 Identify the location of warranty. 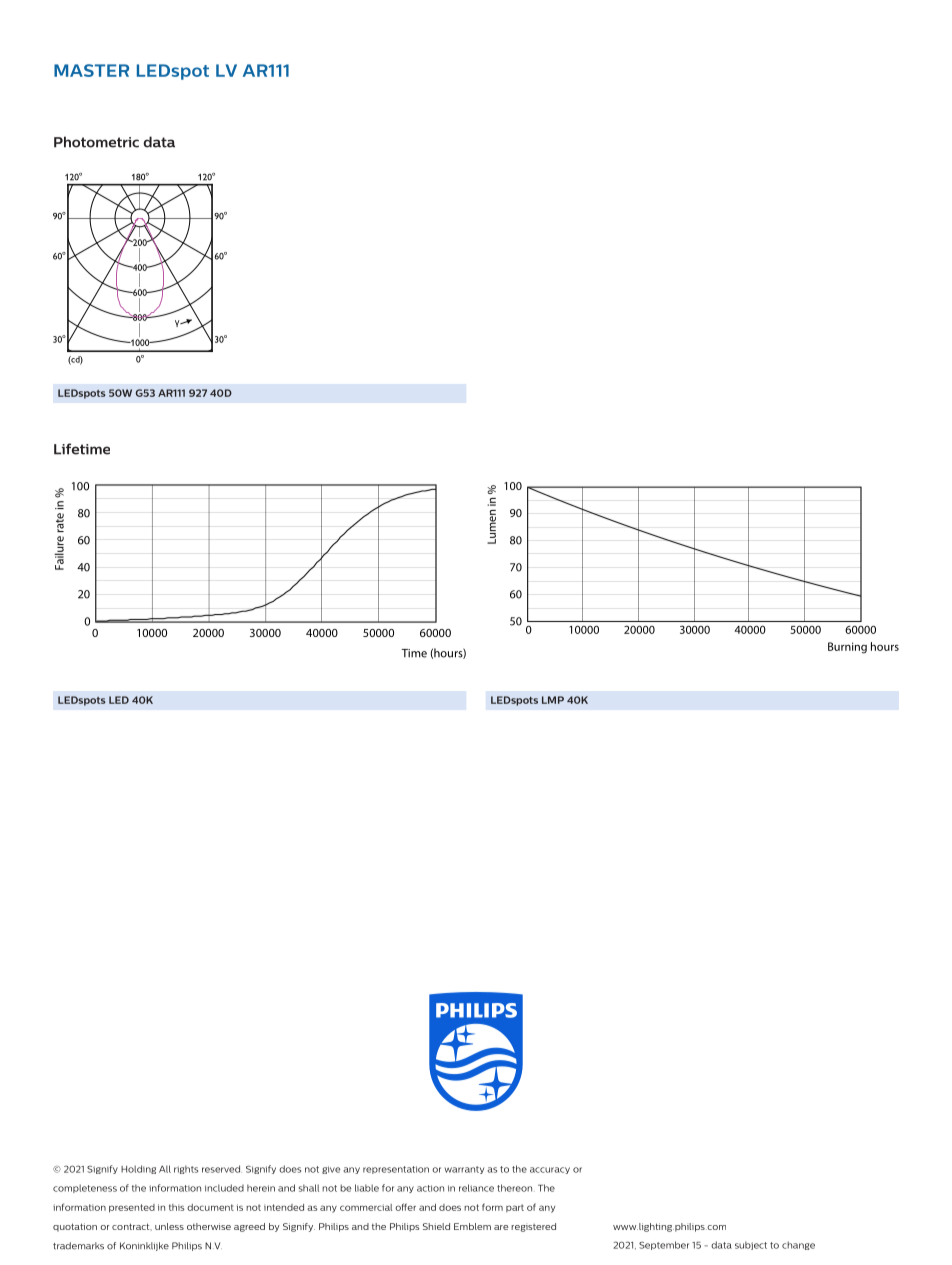
(464, 1170).
